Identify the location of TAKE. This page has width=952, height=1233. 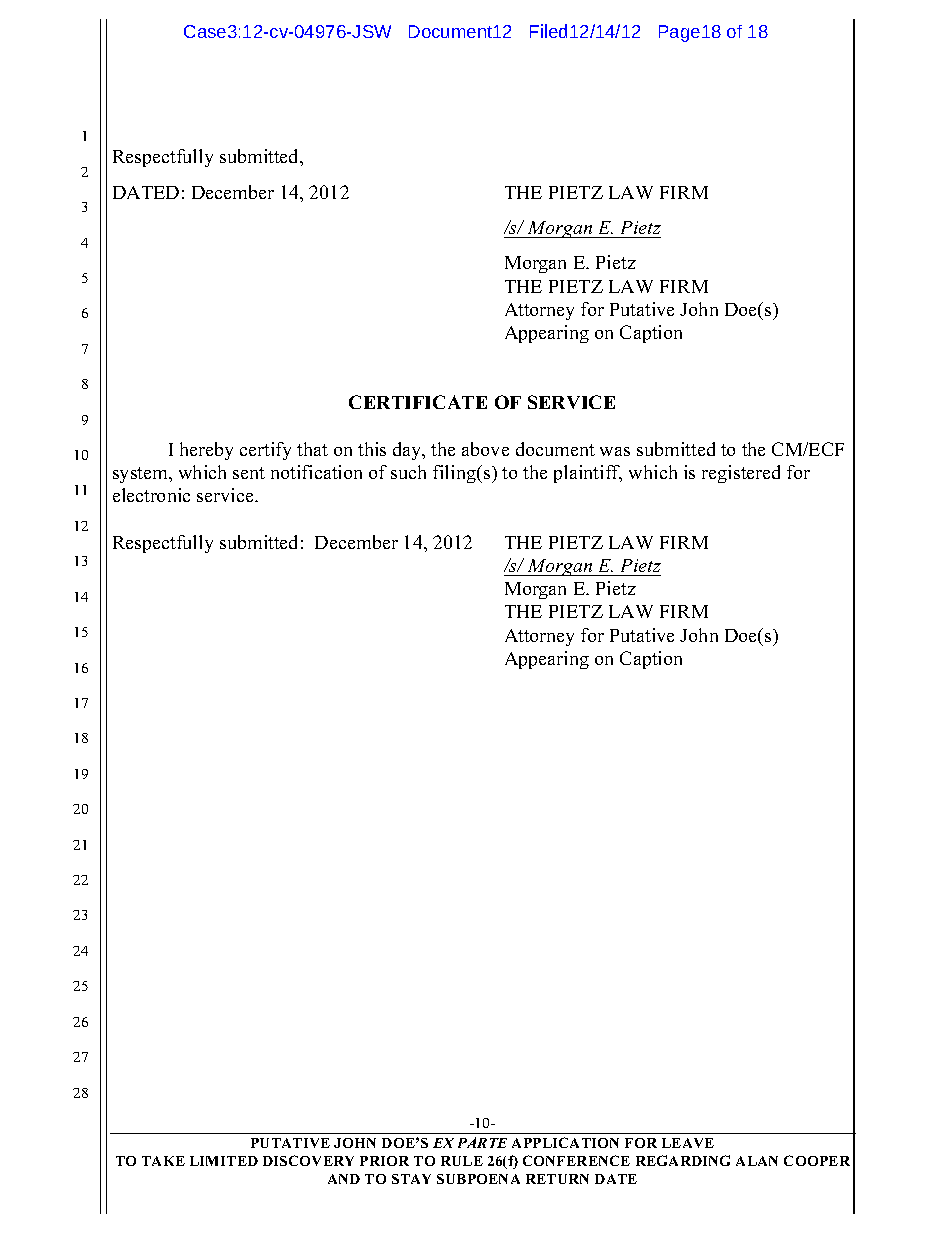
(163, 1161).
